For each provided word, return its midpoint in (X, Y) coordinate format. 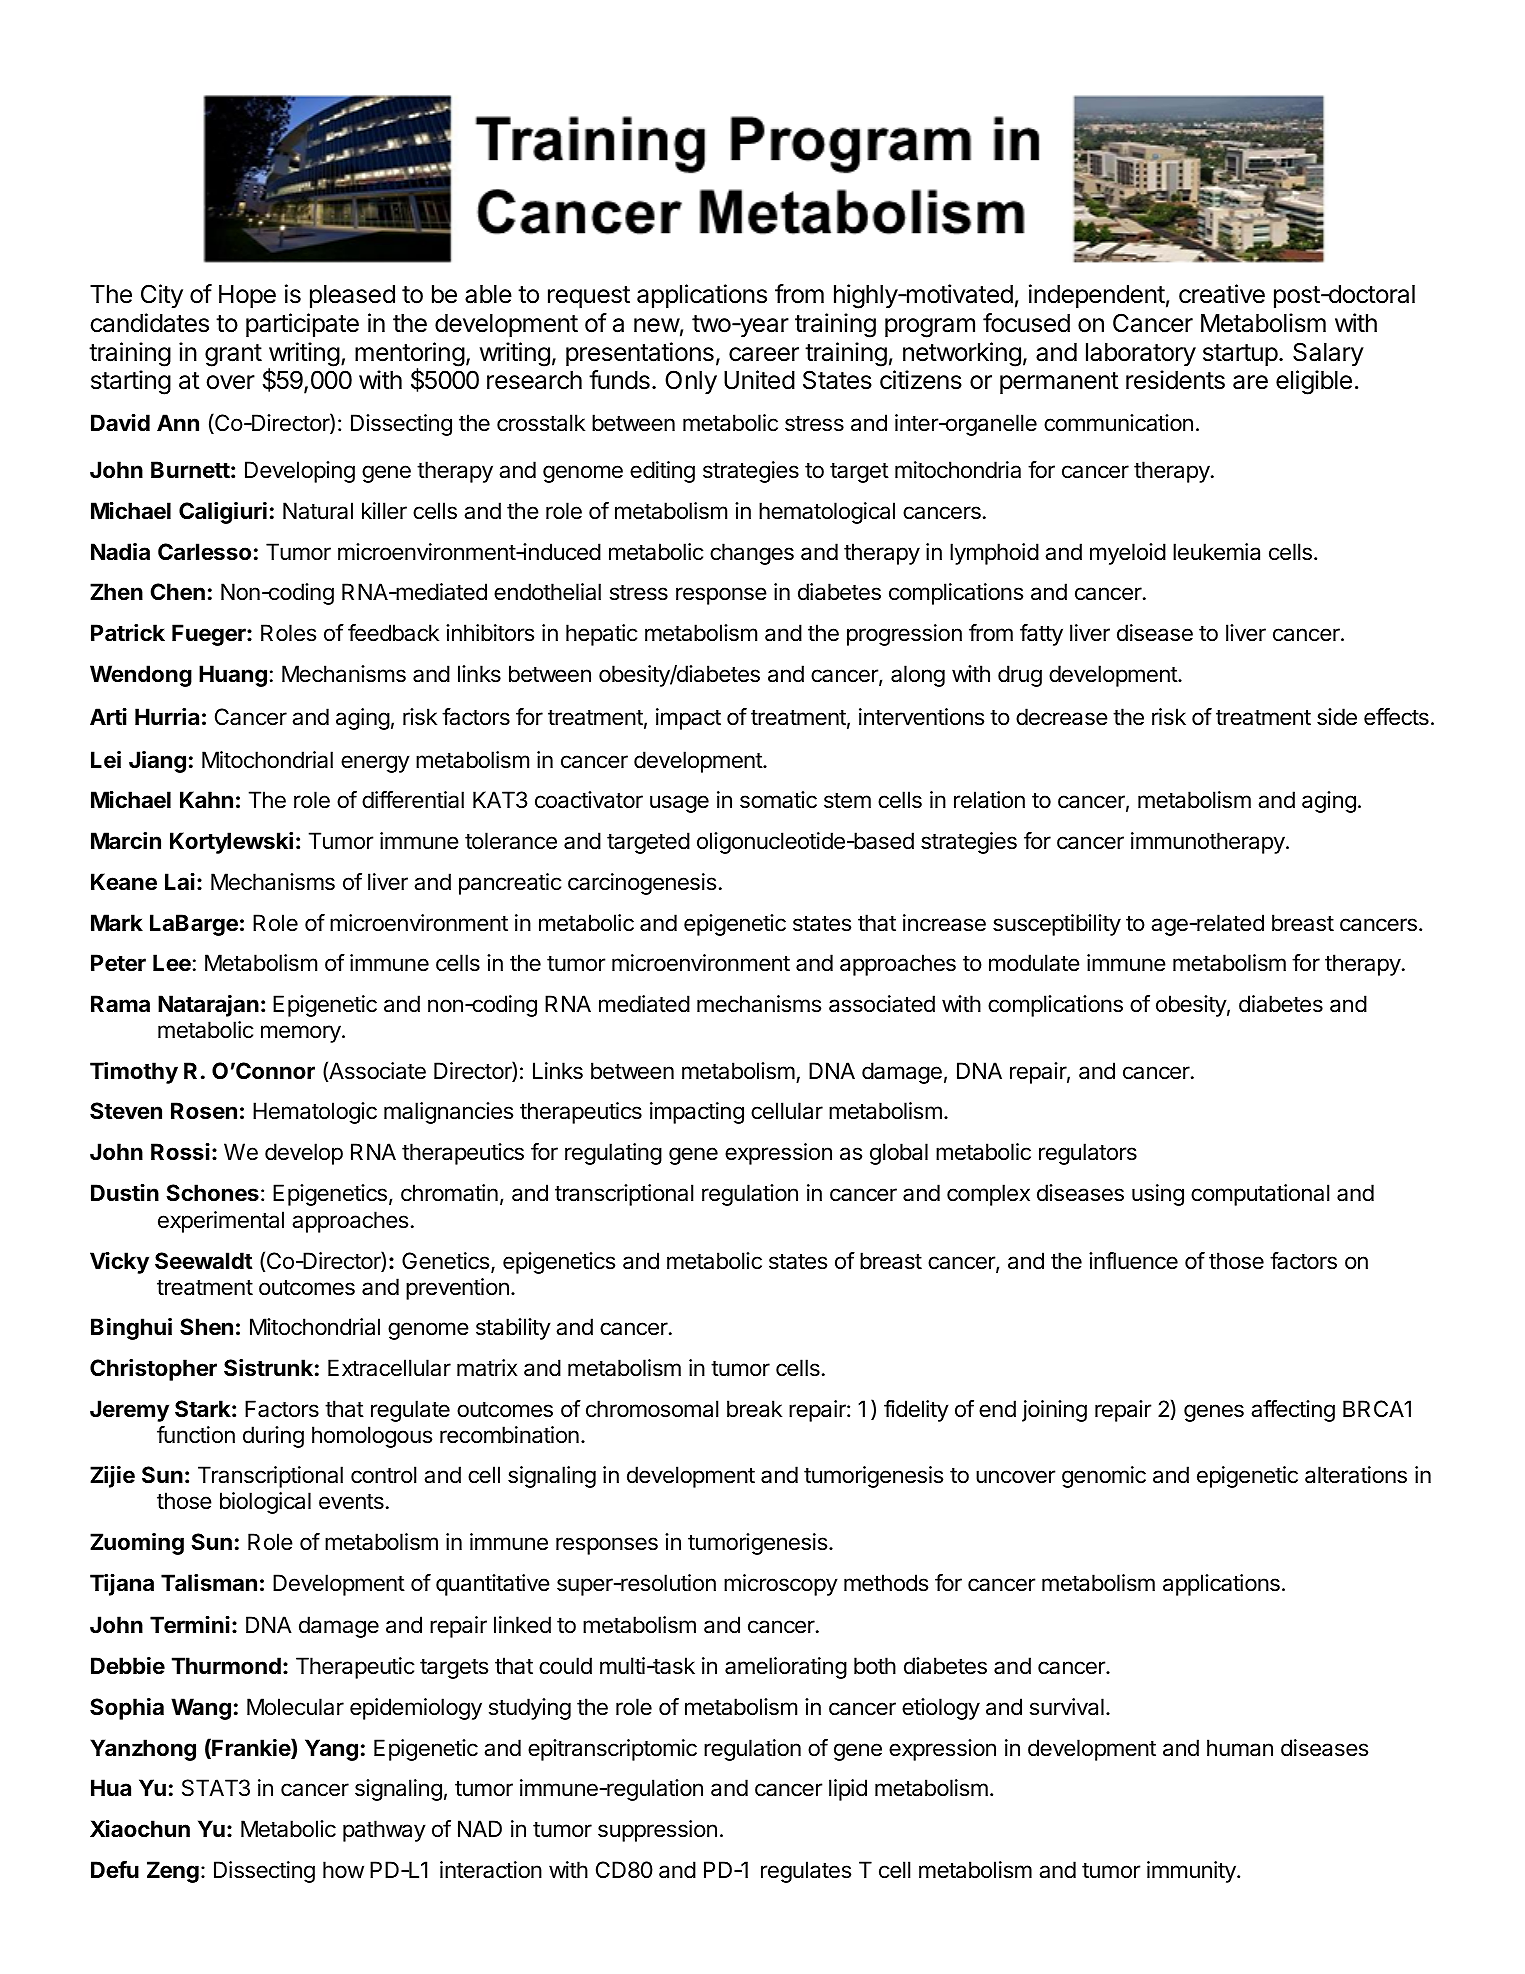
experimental (221, 1222)
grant (233, 355)
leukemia (1216, 552)
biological (265, 1503)
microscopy (781, 1585)
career (764, 354)
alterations (1356, 1475)
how (343, 1869)
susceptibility (1057, 925)
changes (752, 554)
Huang (233, 676)
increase (944, 923)
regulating (613, 1154)
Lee (172, 963)
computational (1260, 1195)
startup (1240, 355)
